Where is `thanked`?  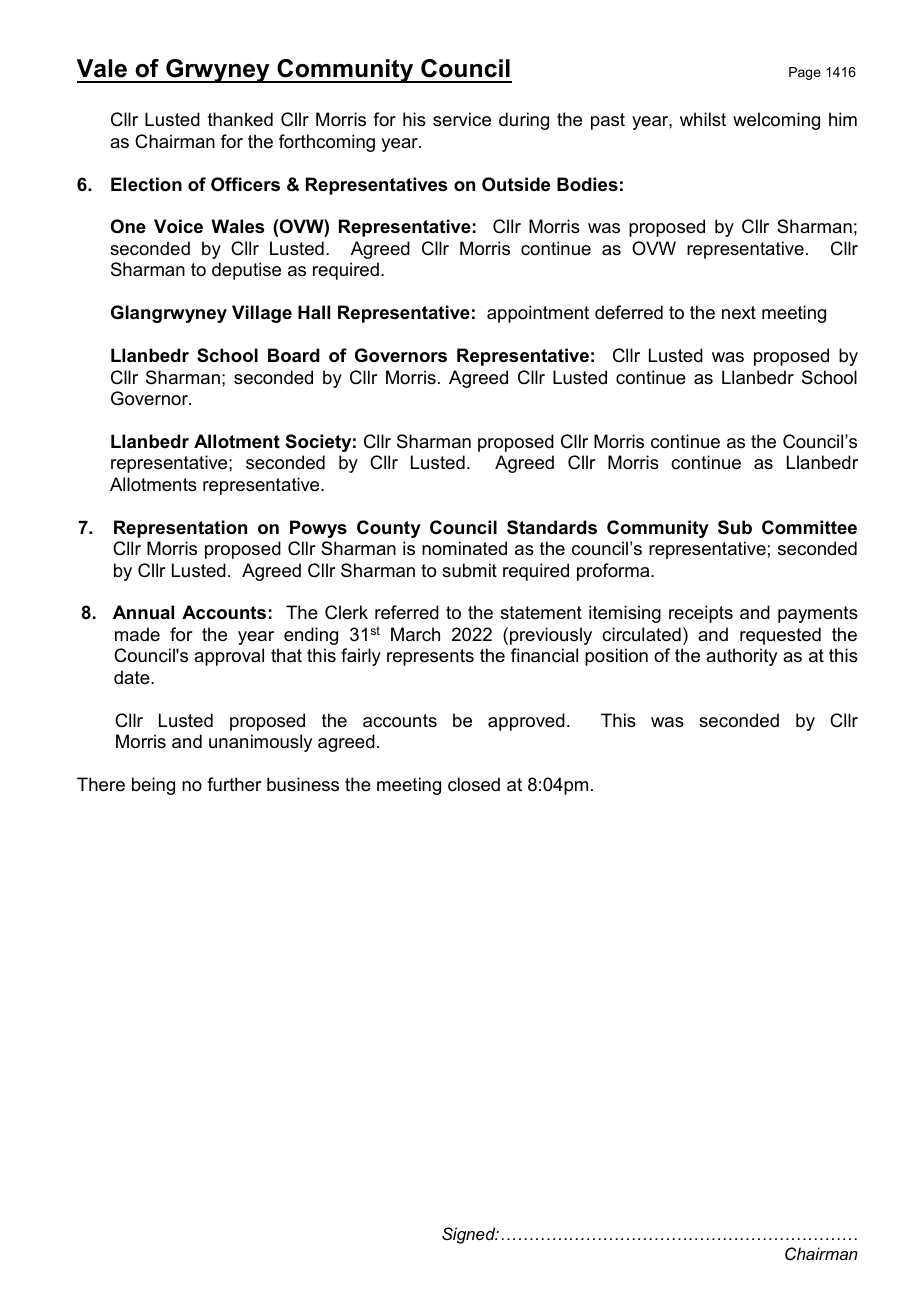
thanked is located at coordinates (240, 119).
